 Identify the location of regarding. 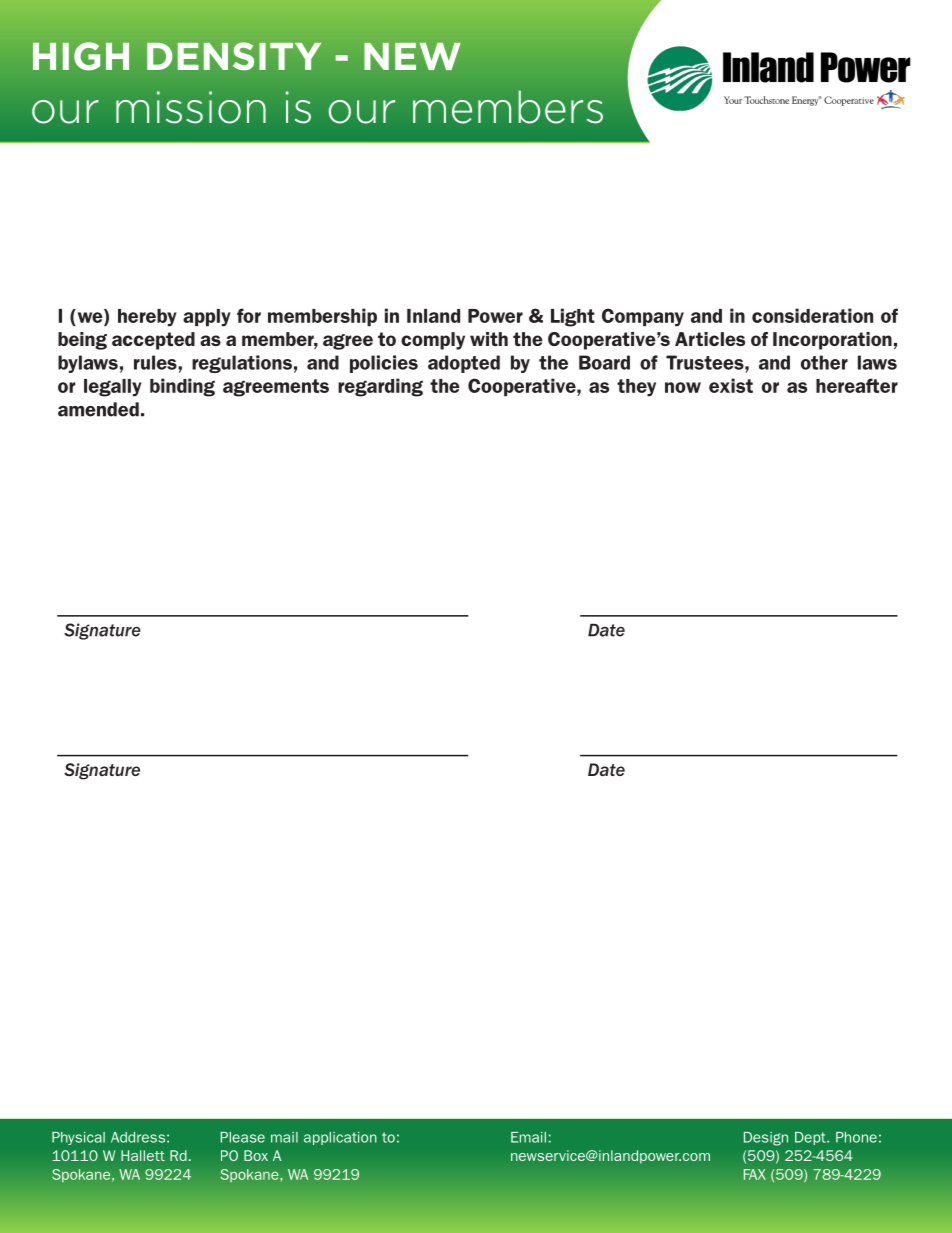
(380, 387).
